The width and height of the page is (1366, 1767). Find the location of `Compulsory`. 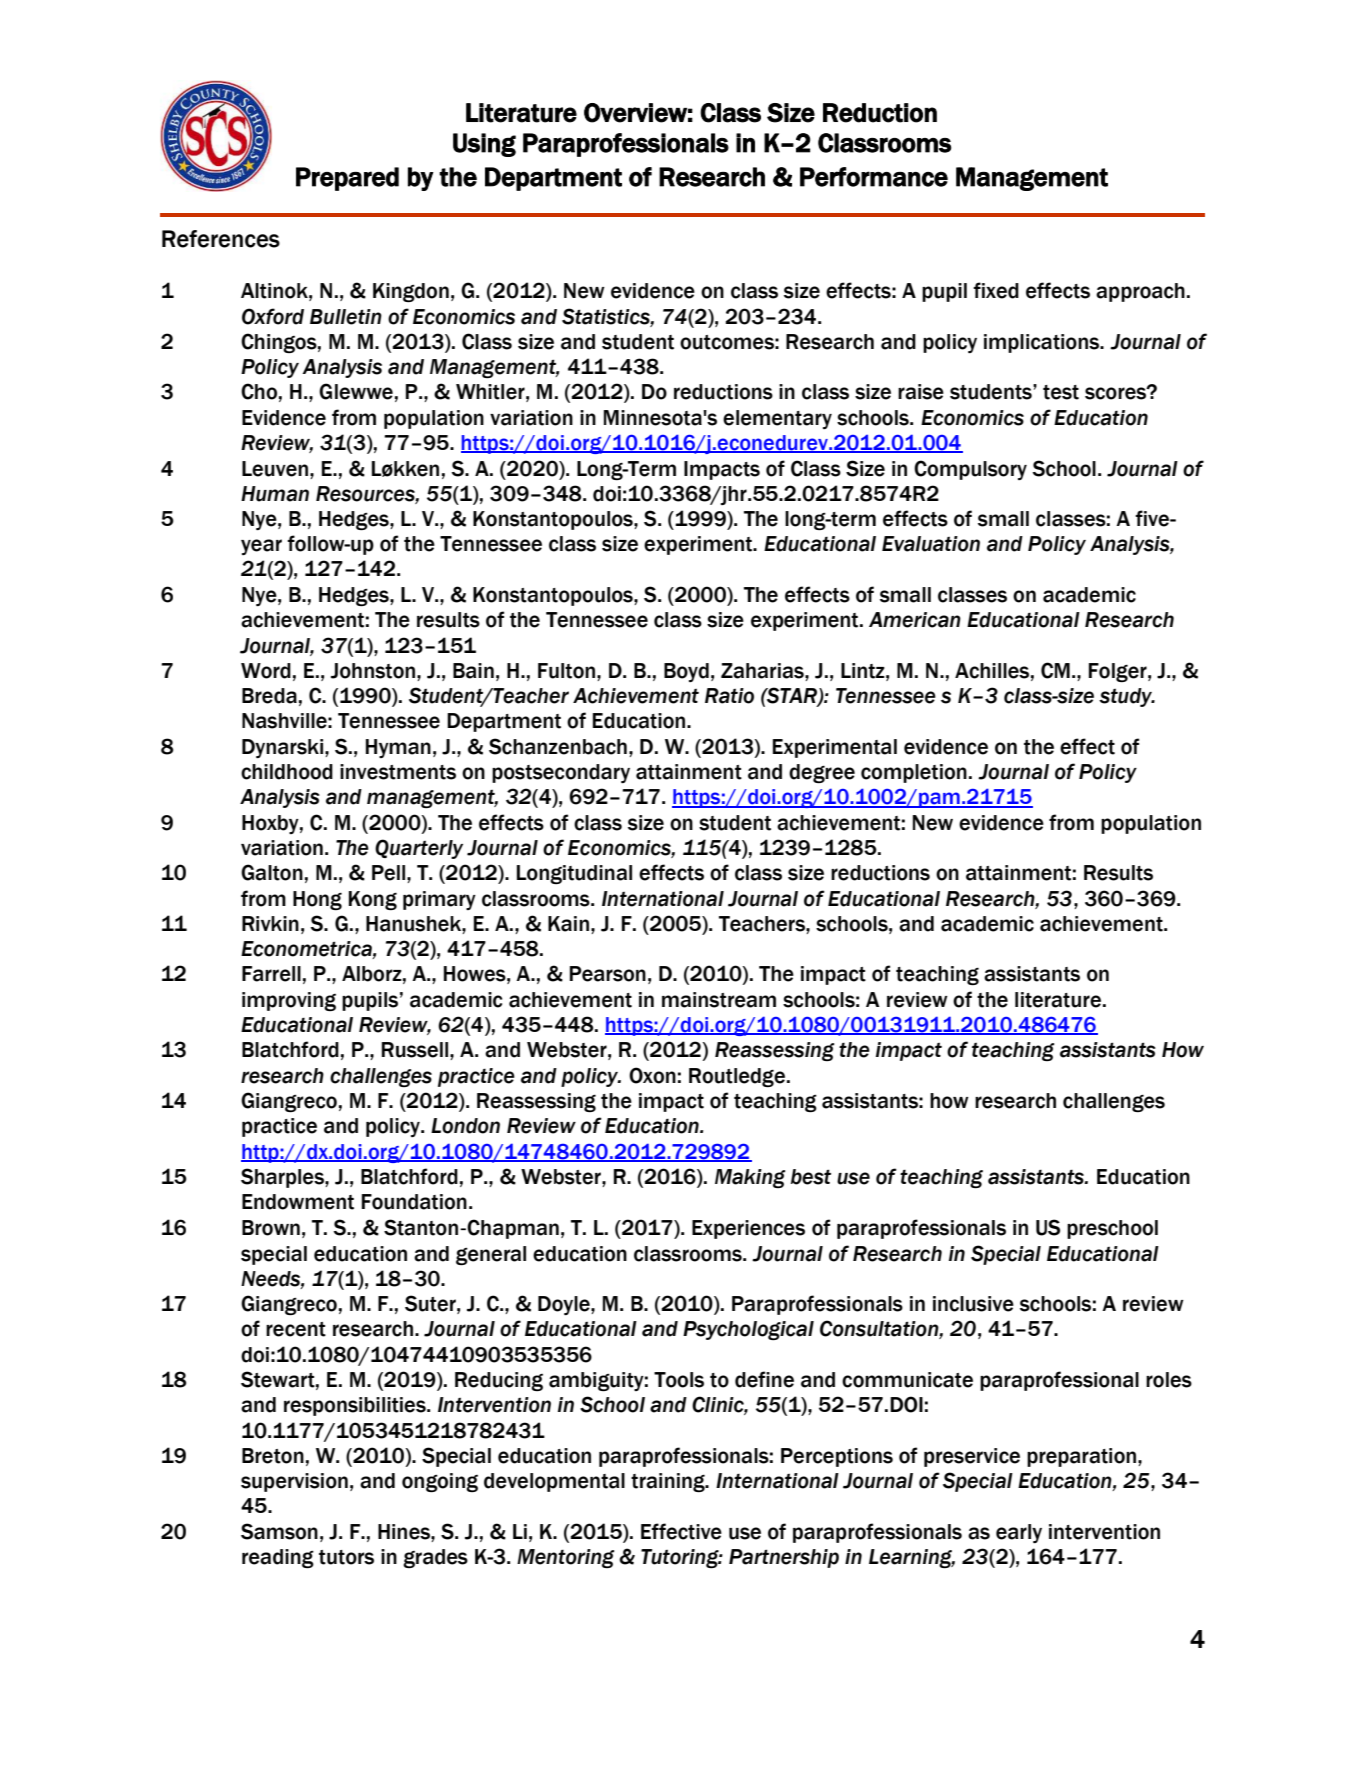

Compulsory is located at coordinates (970, 470).
